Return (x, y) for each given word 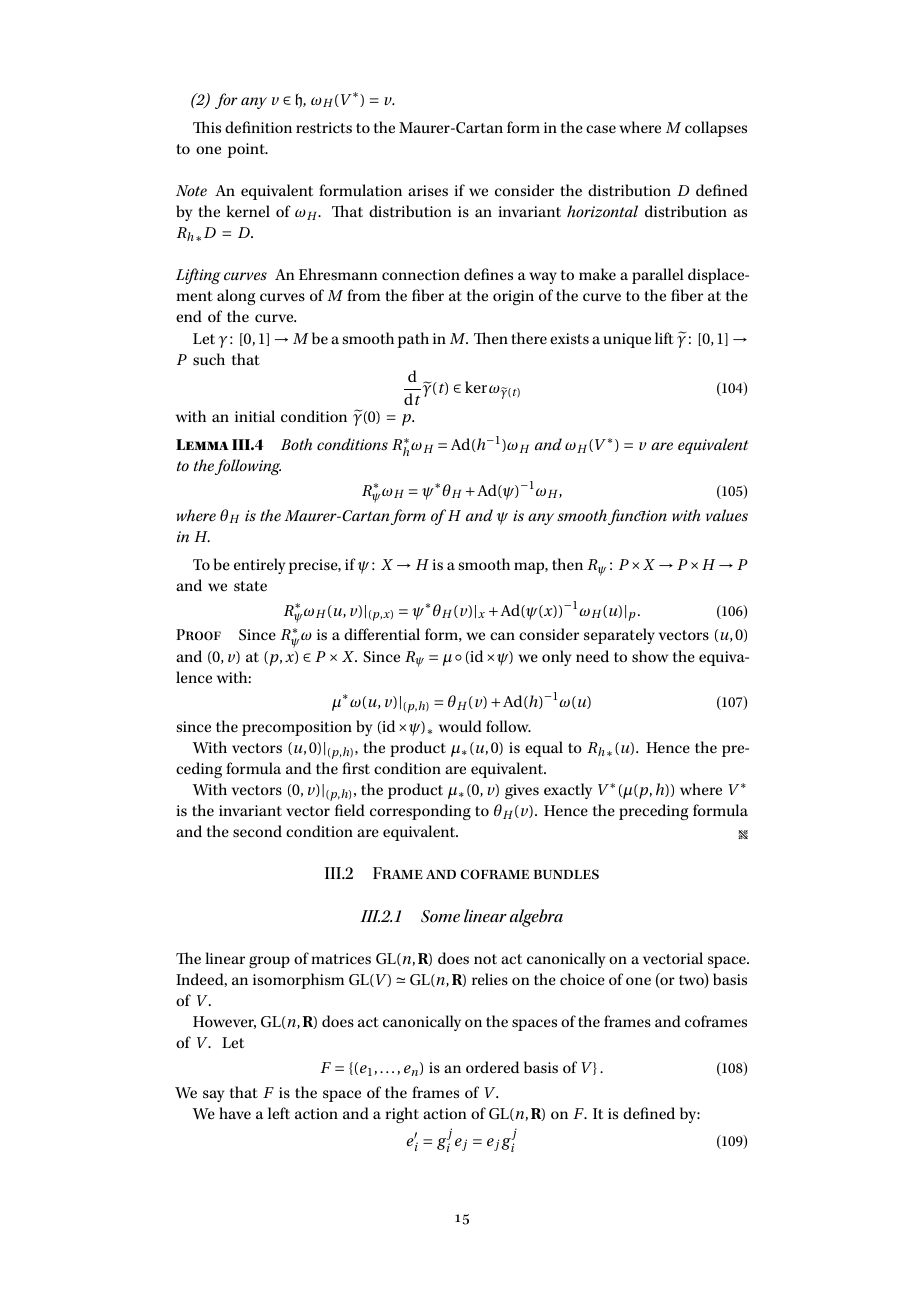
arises (428, 191)
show (650, 656)
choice (582, 979)
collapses (716, 129)
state (250, 586)
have (235, 1113)
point (247, 150)
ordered (492, 1067)
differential (382, 634)
